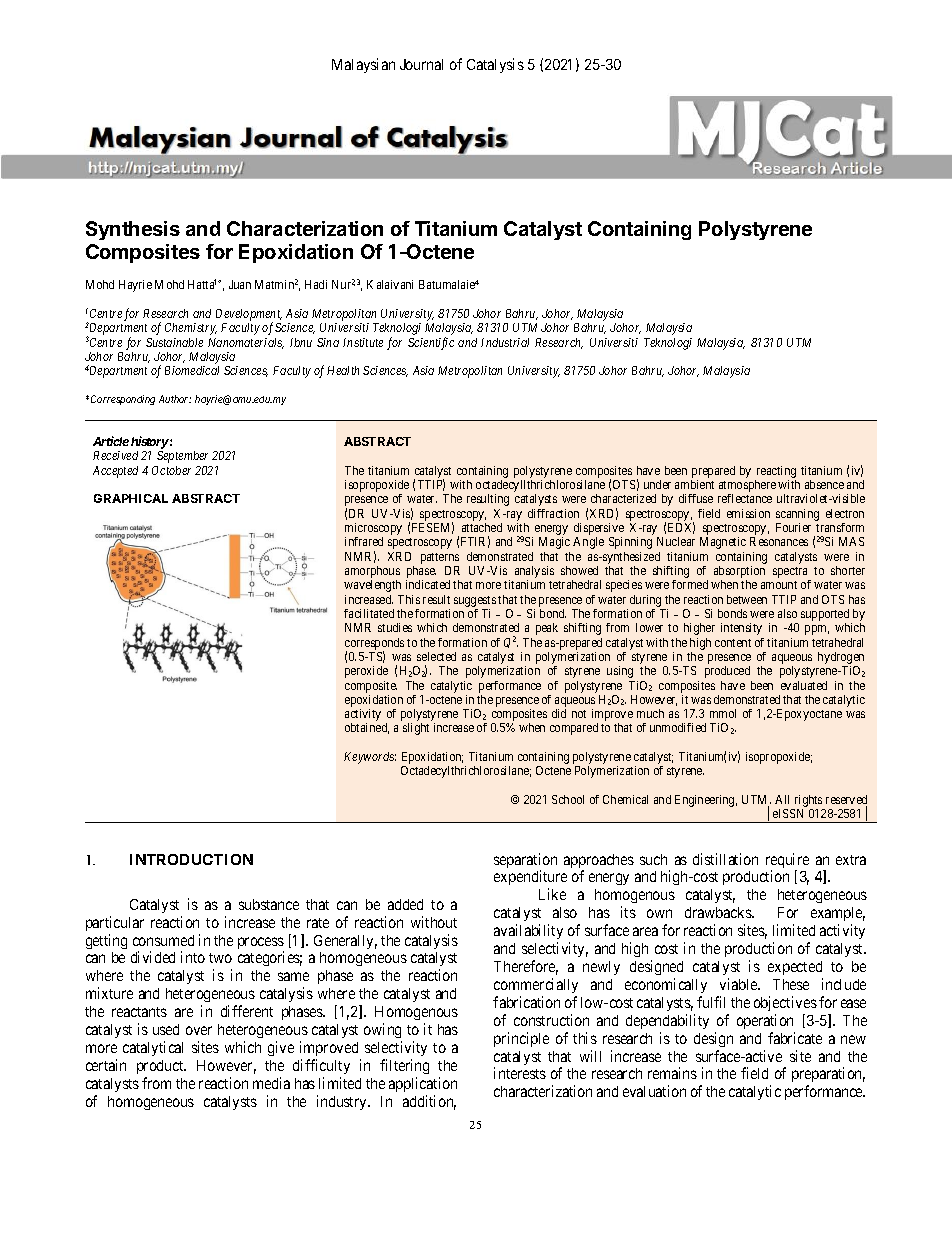 This screenshot has width=952, height=1233. I want to click on Industrial, so click(505, 342).
